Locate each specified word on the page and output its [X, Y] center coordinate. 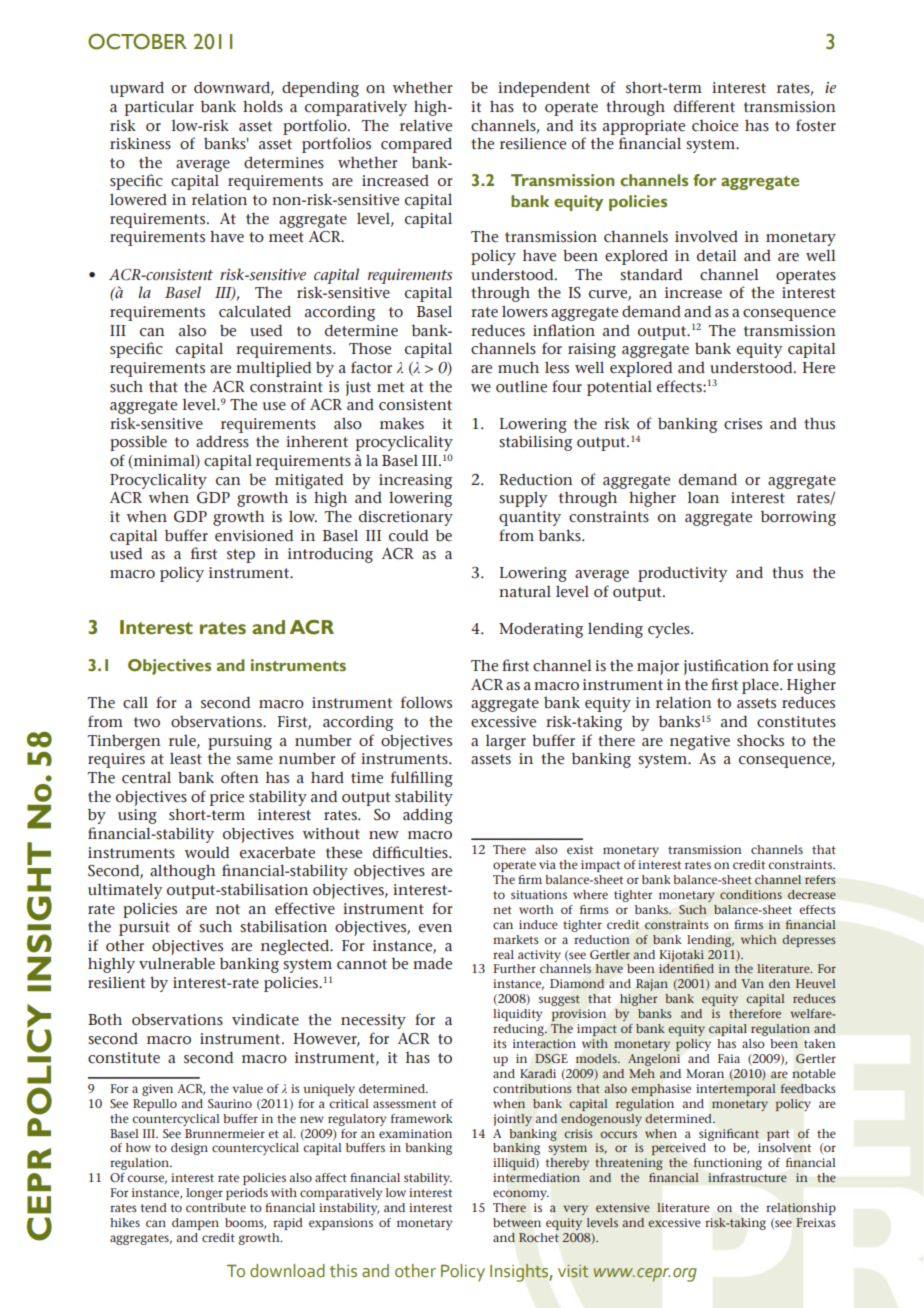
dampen [195, 1224]
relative [426, 125]
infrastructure [747, 1178]
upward [137, 89]
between [517, 1223]
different [704, 106]
